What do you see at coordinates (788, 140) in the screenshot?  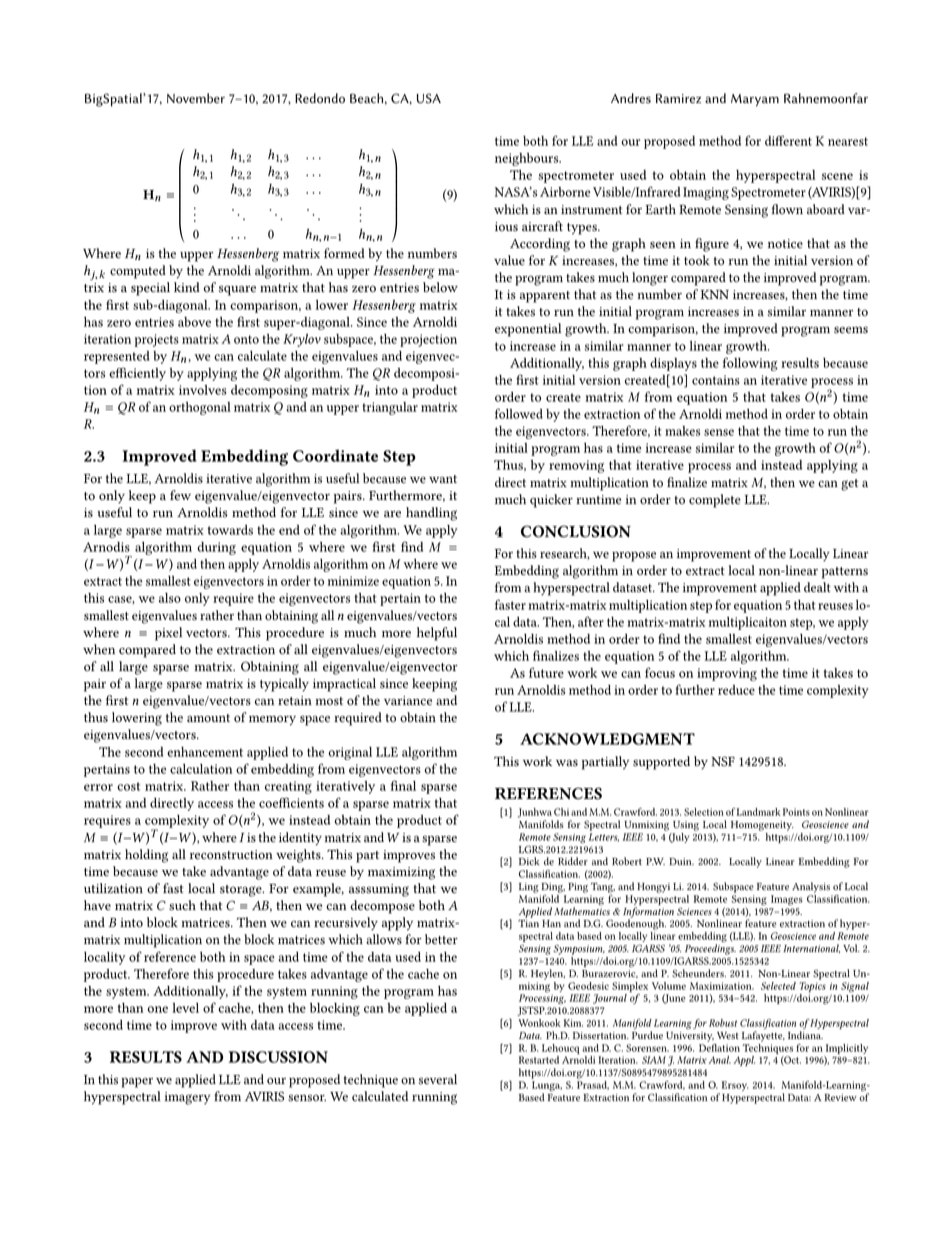 I see `different` at bounding box center [788, 140].
